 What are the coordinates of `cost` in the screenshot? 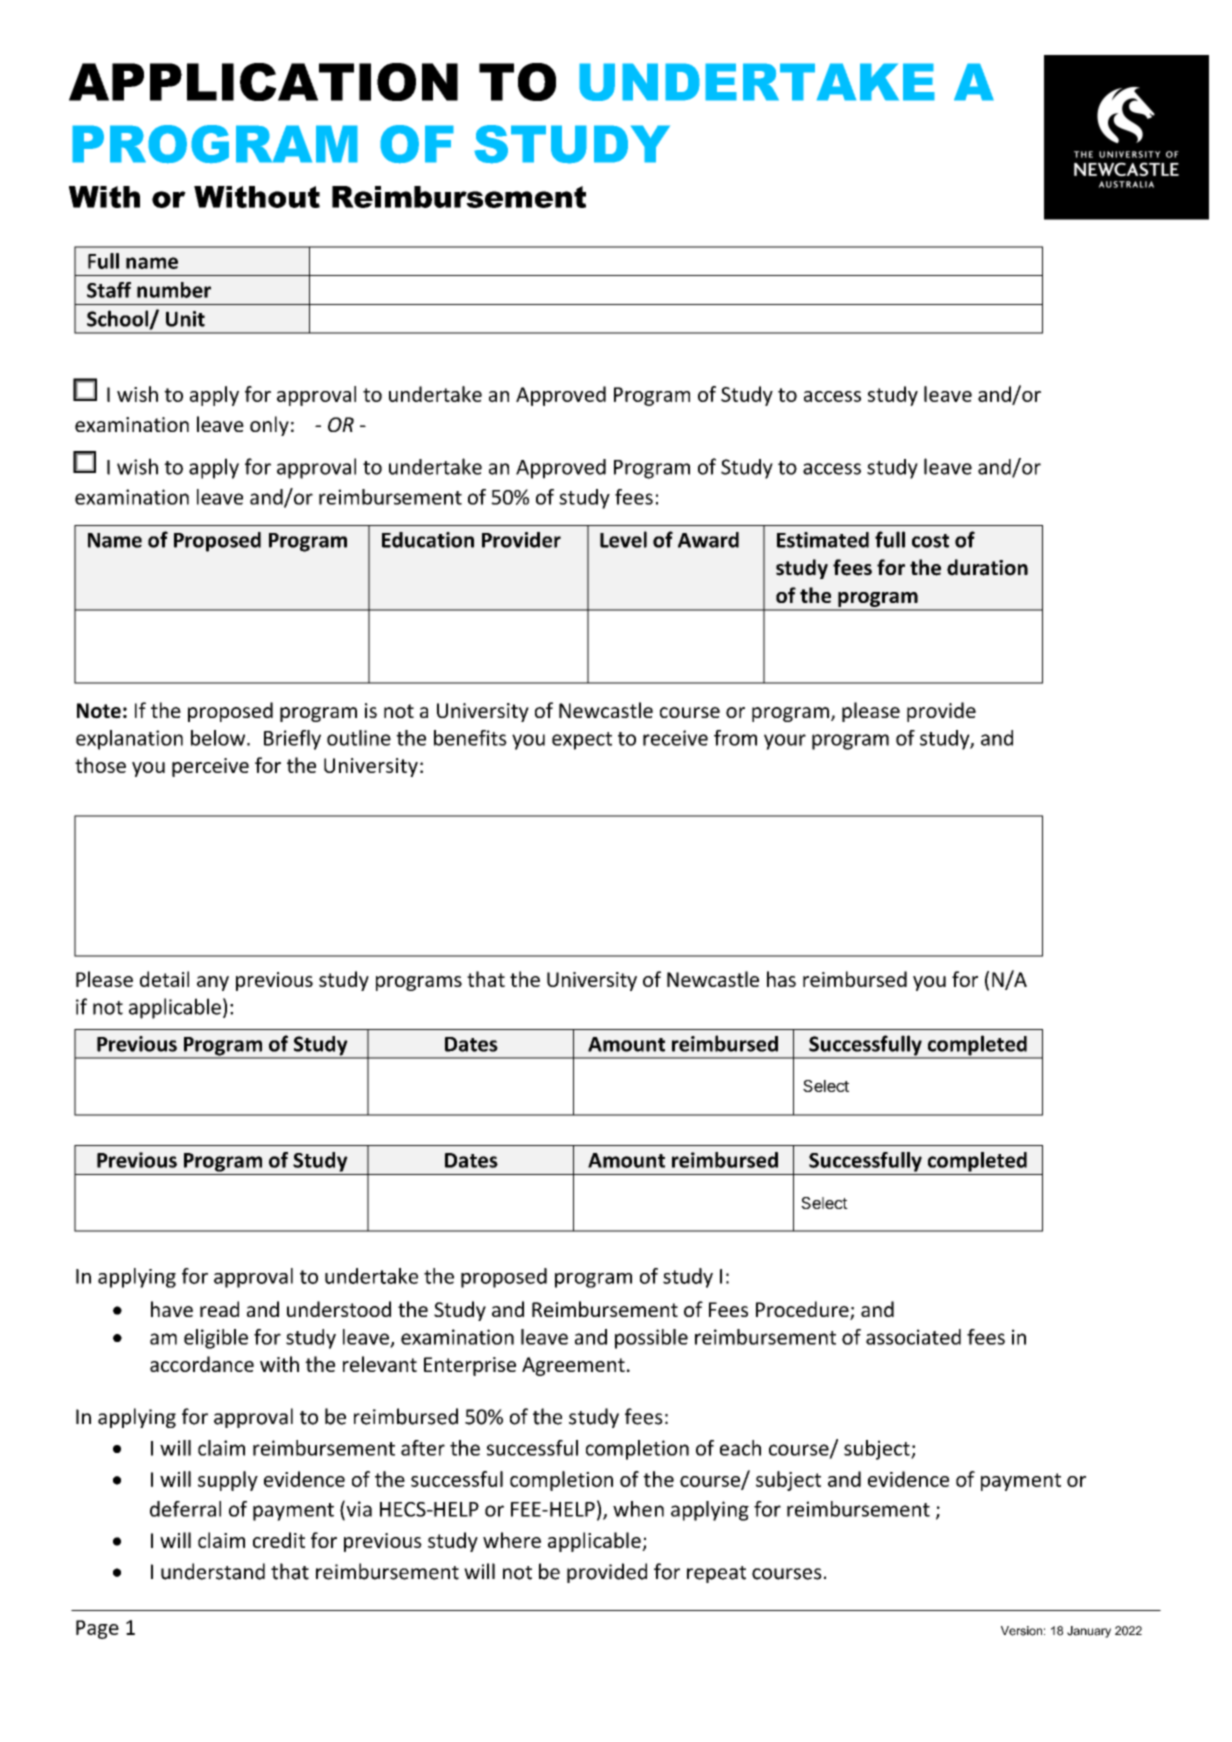 It's located at (930, 541).
